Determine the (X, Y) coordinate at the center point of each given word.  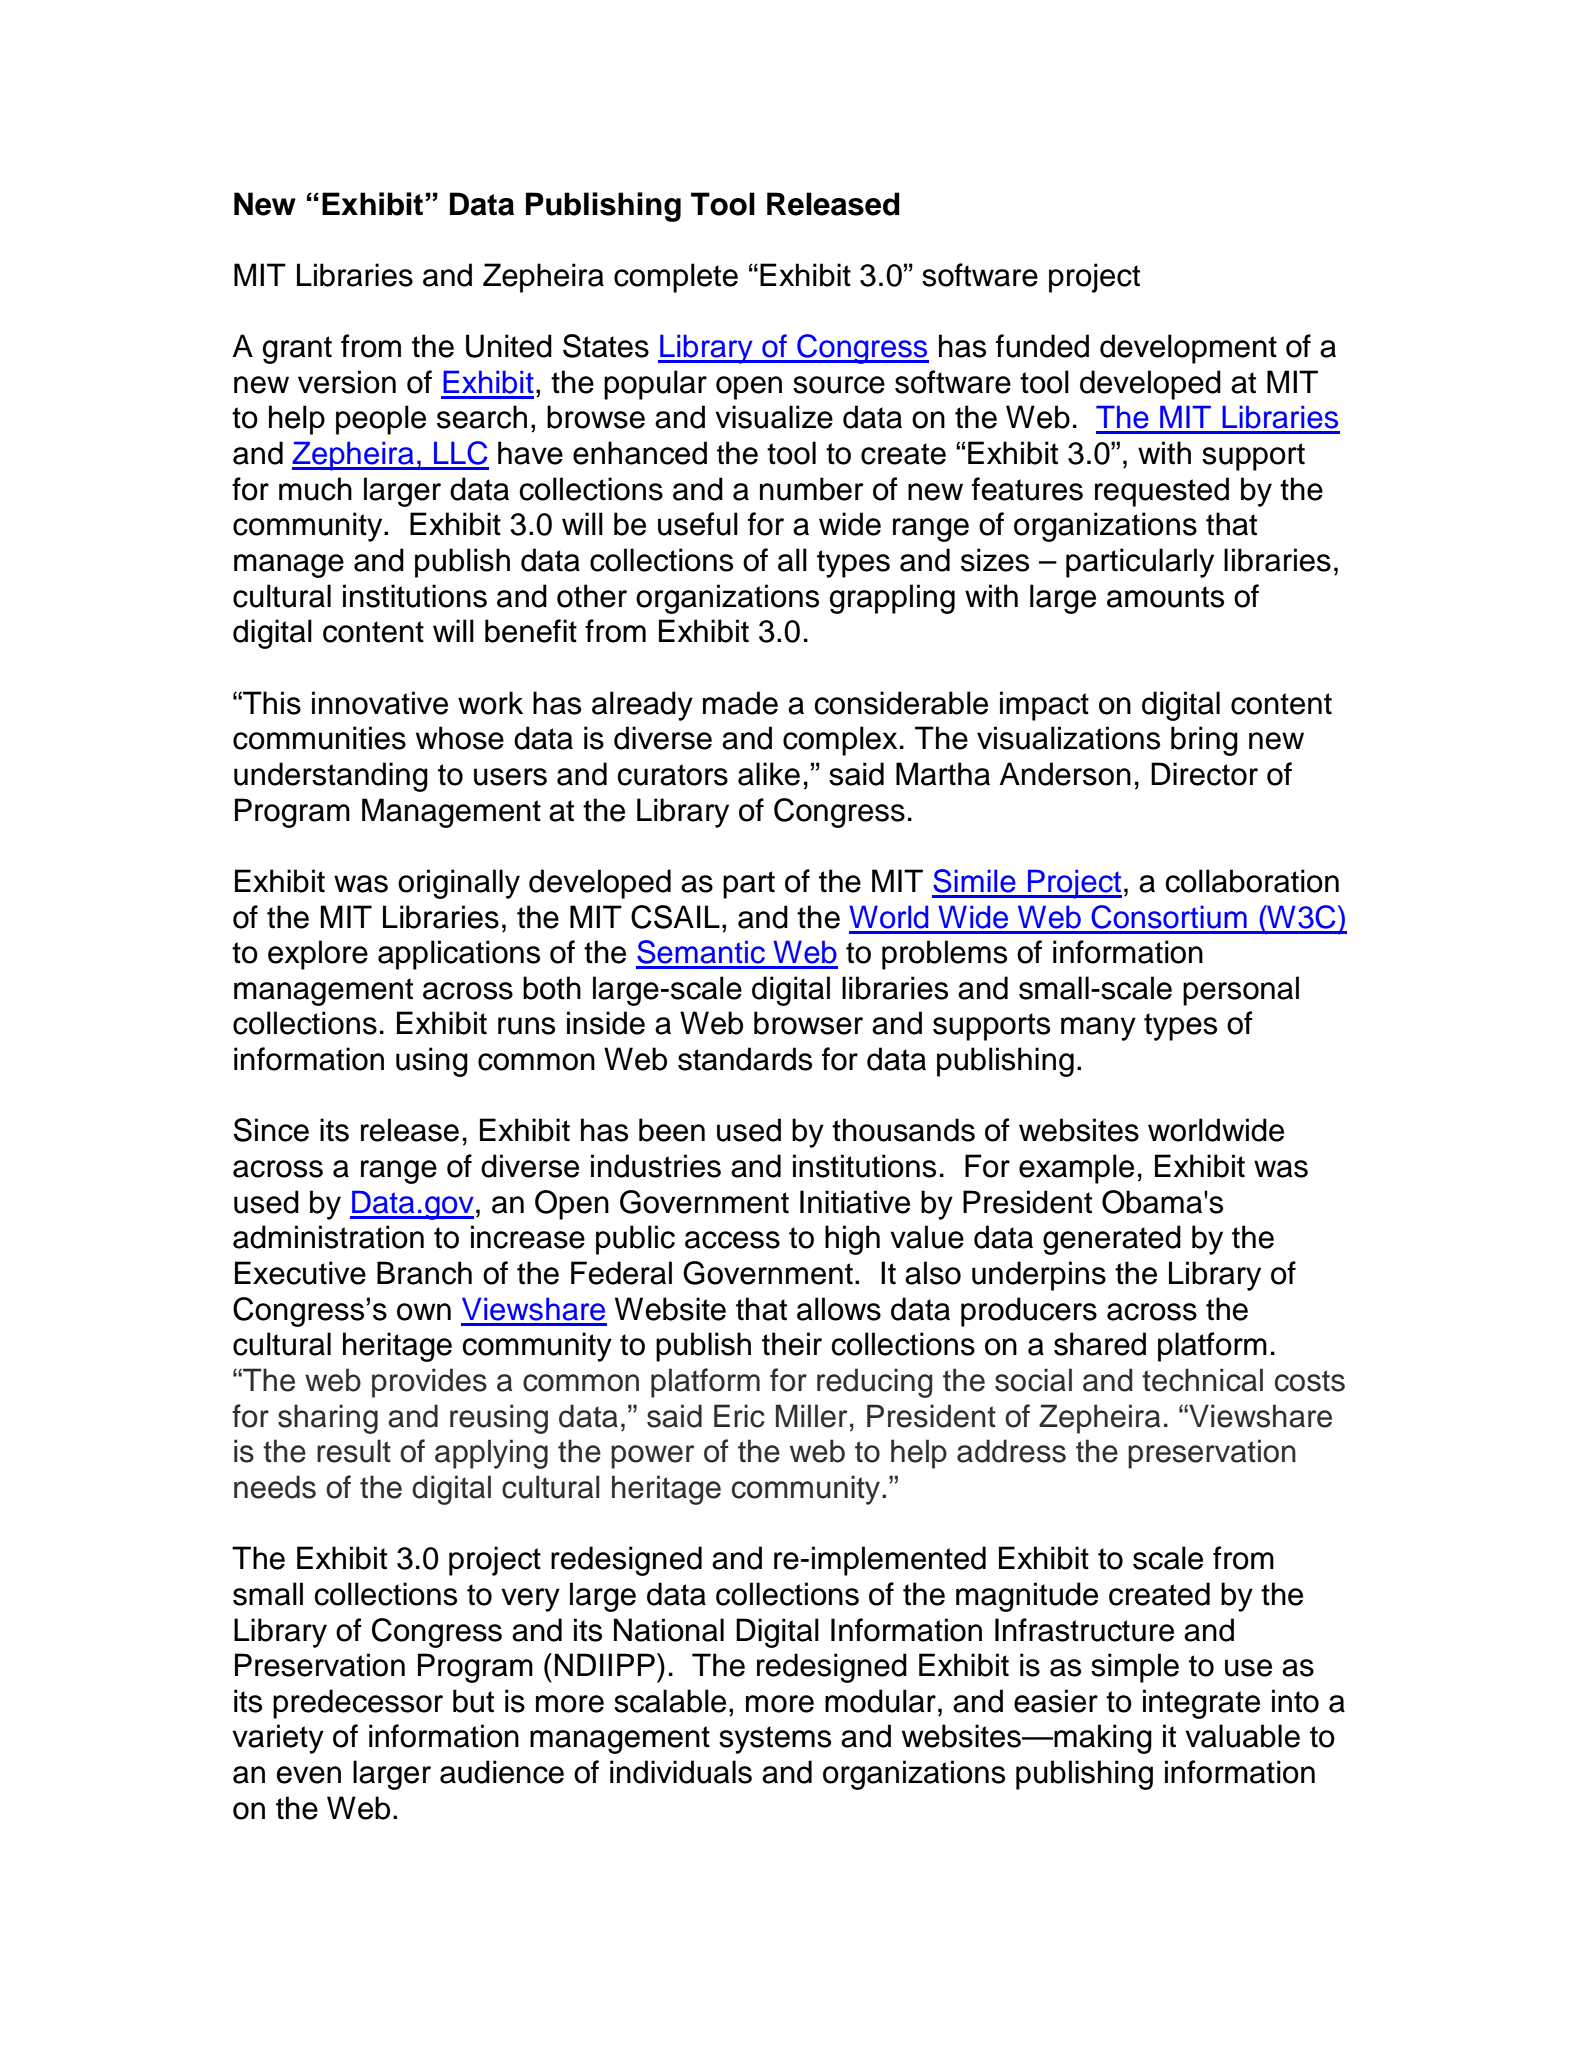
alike (769, 774)
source (839, 385)
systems (775, 1740)
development (1188, 349)
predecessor (358, 1704)
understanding (331, 777)
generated (1112, 1240)
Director (1204, 774)
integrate (1201, 1704)
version (347, 382)
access (732, 1240)
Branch (424, 1273)
